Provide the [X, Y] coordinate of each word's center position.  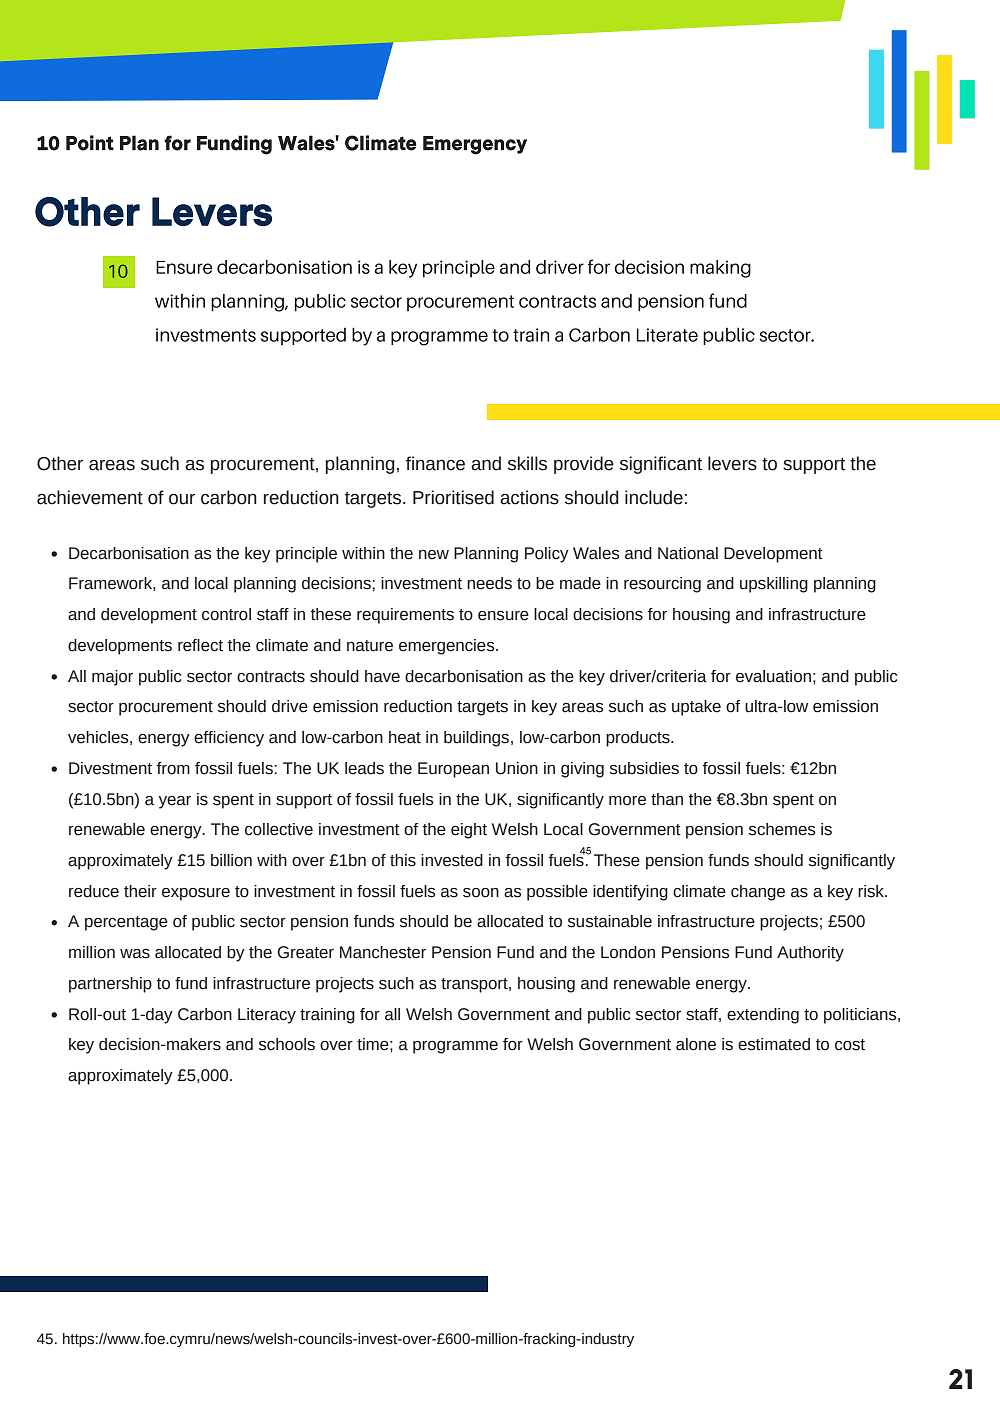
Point [90, 143]
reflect [200, 645]
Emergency [475, 145]
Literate [667, 335]
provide [584, 465]
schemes [782, 829]
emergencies [448, 647]
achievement [90, 497]
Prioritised [453, 497]
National [688, 553]
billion [231, 860]
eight [469, 831]
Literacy [267, 1016]
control [226, 614]
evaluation [773, 676]
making [720, 269]
